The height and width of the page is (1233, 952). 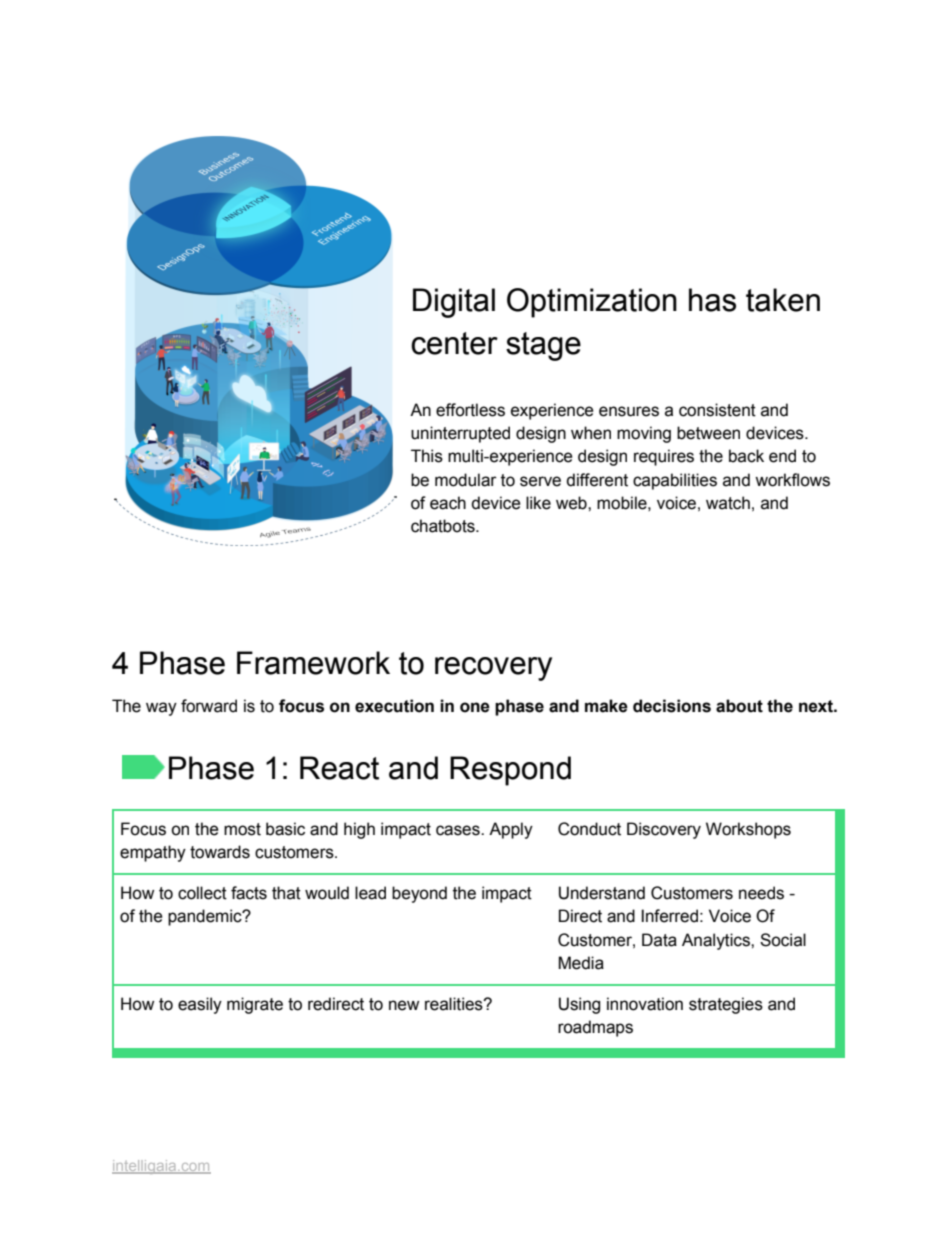 I want to click on chatbots, so click(x=444, y=526).
